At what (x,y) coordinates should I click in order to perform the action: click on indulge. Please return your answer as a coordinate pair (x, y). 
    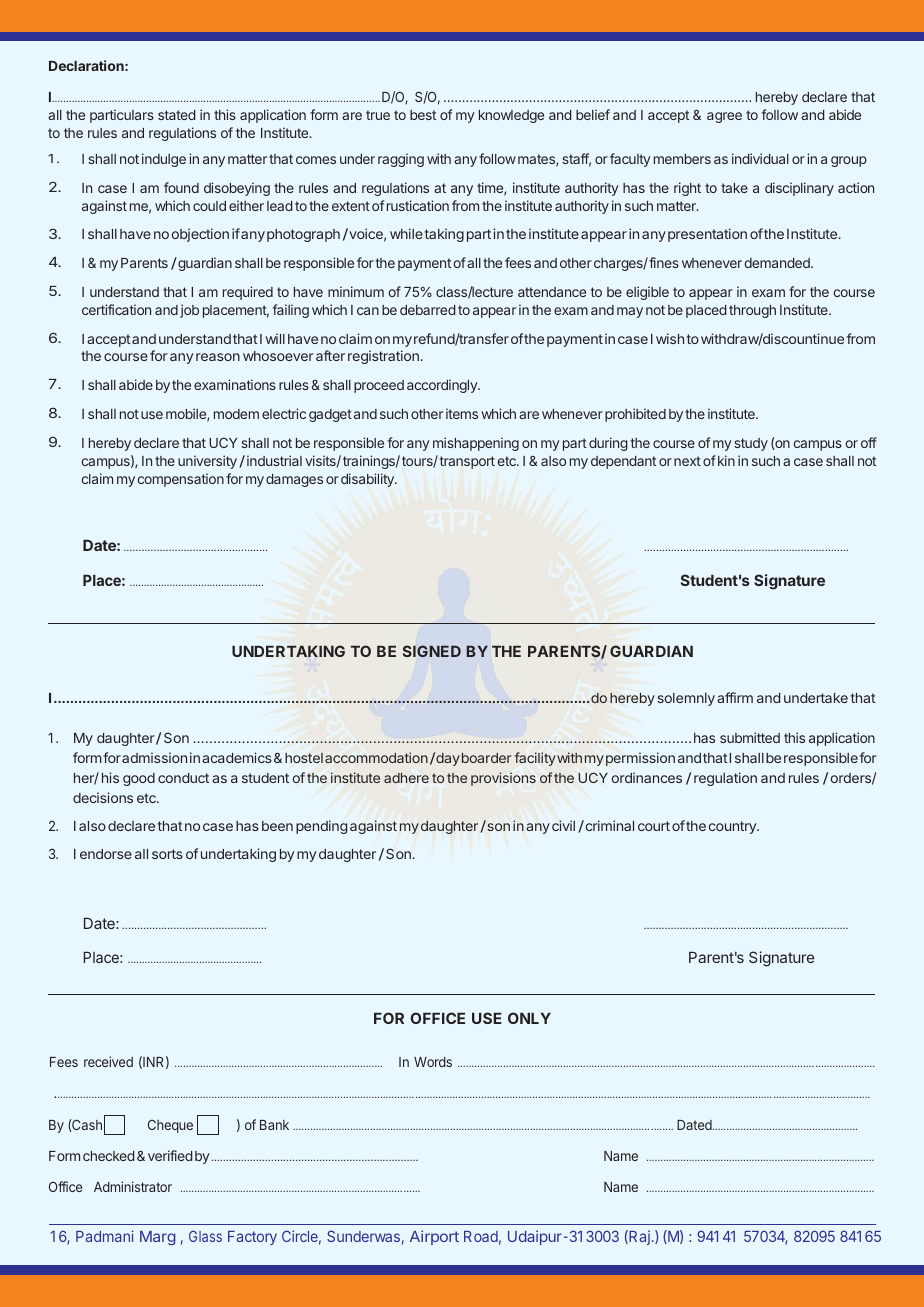
    Looking at the image, I should click on (164, 160).
